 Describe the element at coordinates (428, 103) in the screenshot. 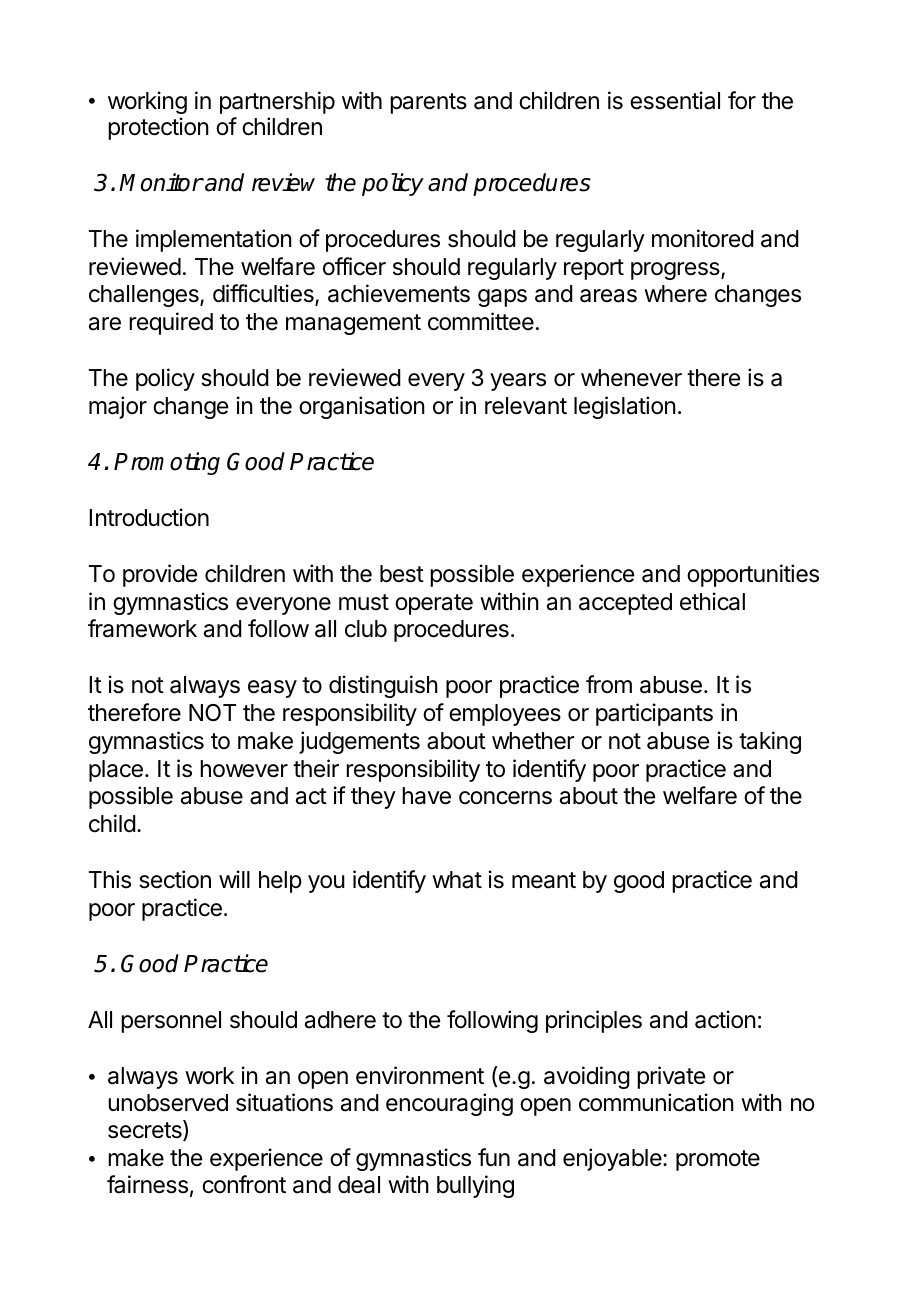

I see `parents` at that location.
